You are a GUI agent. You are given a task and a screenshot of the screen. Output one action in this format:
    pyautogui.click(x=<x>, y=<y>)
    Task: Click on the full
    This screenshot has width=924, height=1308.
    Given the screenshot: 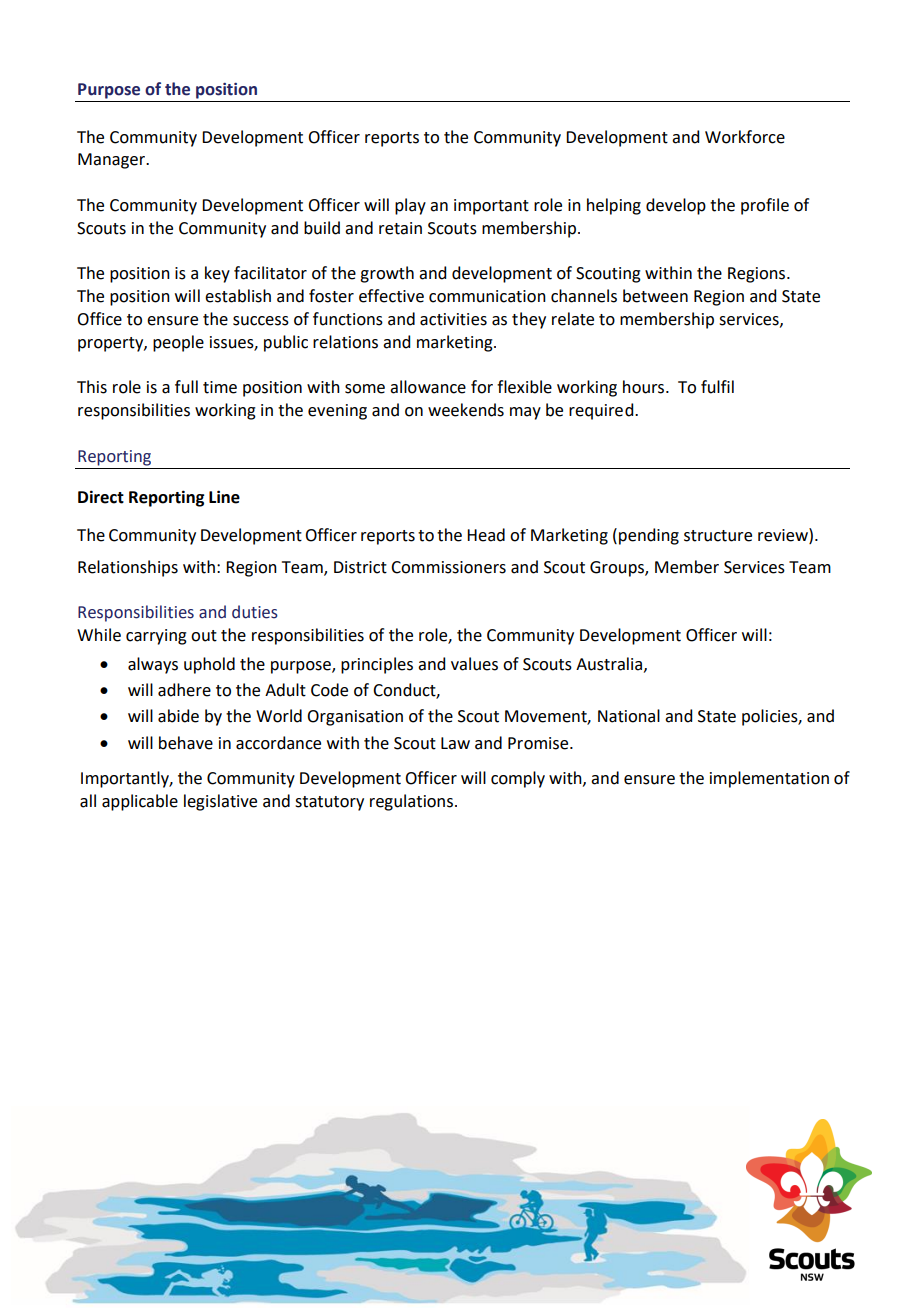 What is the action you would take?
    pyautogui.click(x=186, y=387)
